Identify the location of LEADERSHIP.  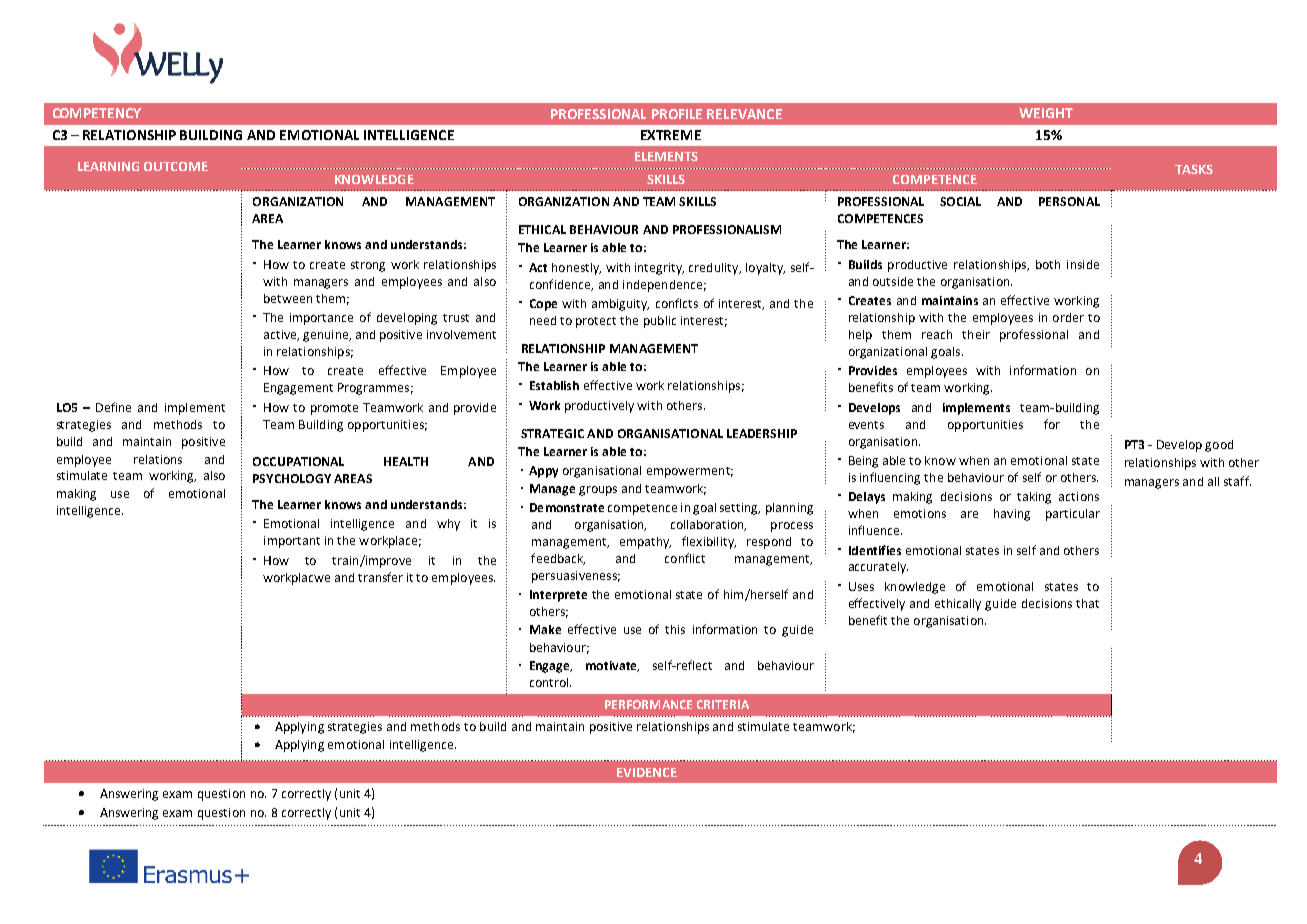
(762, 433).
